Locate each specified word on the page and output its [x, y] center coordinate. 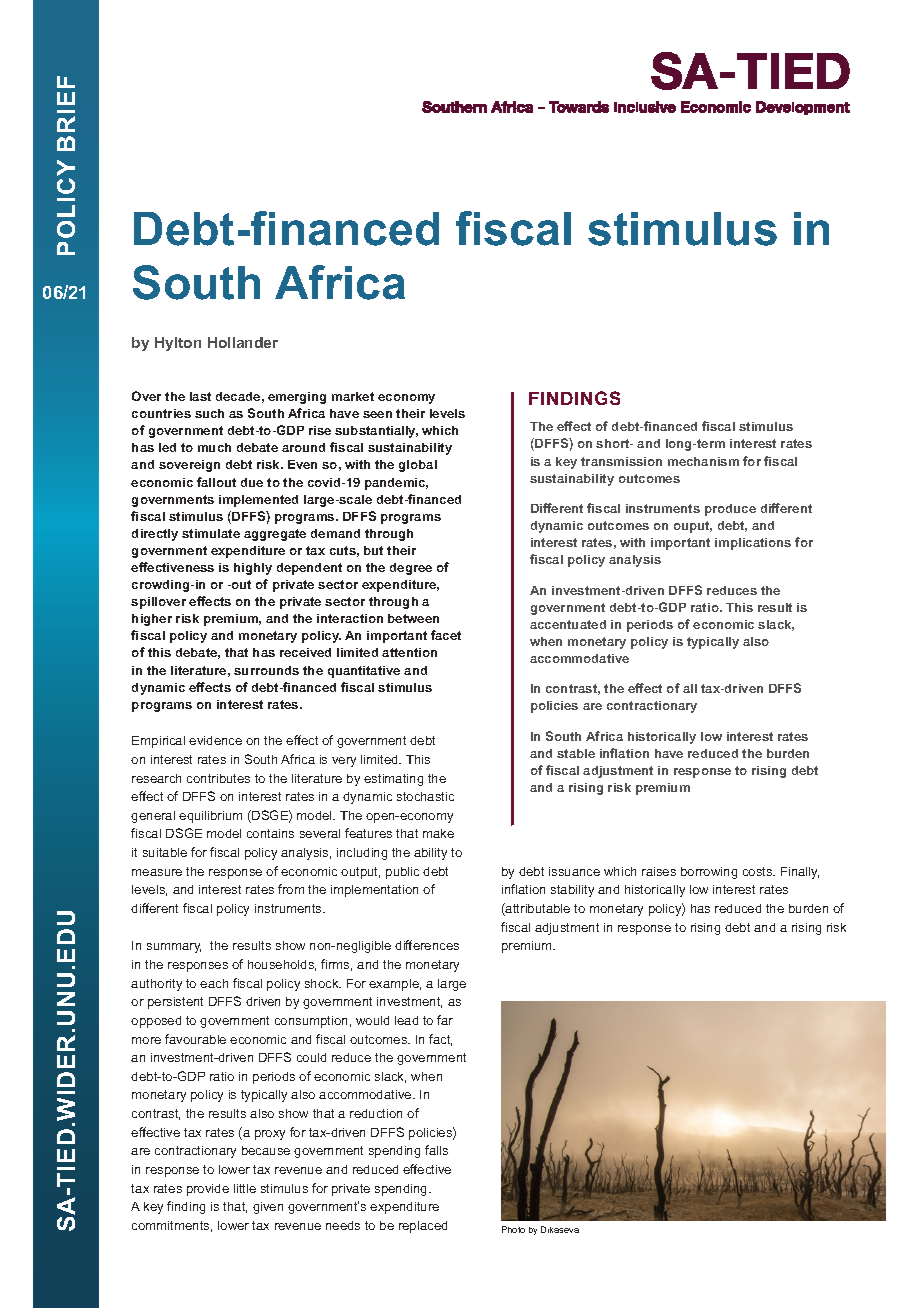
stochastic [425, 796]
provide [208, 1190]
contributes [218, 778]
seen [377, 414]
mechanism [703, 461]
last [200, 396]
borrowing [709, 873]
